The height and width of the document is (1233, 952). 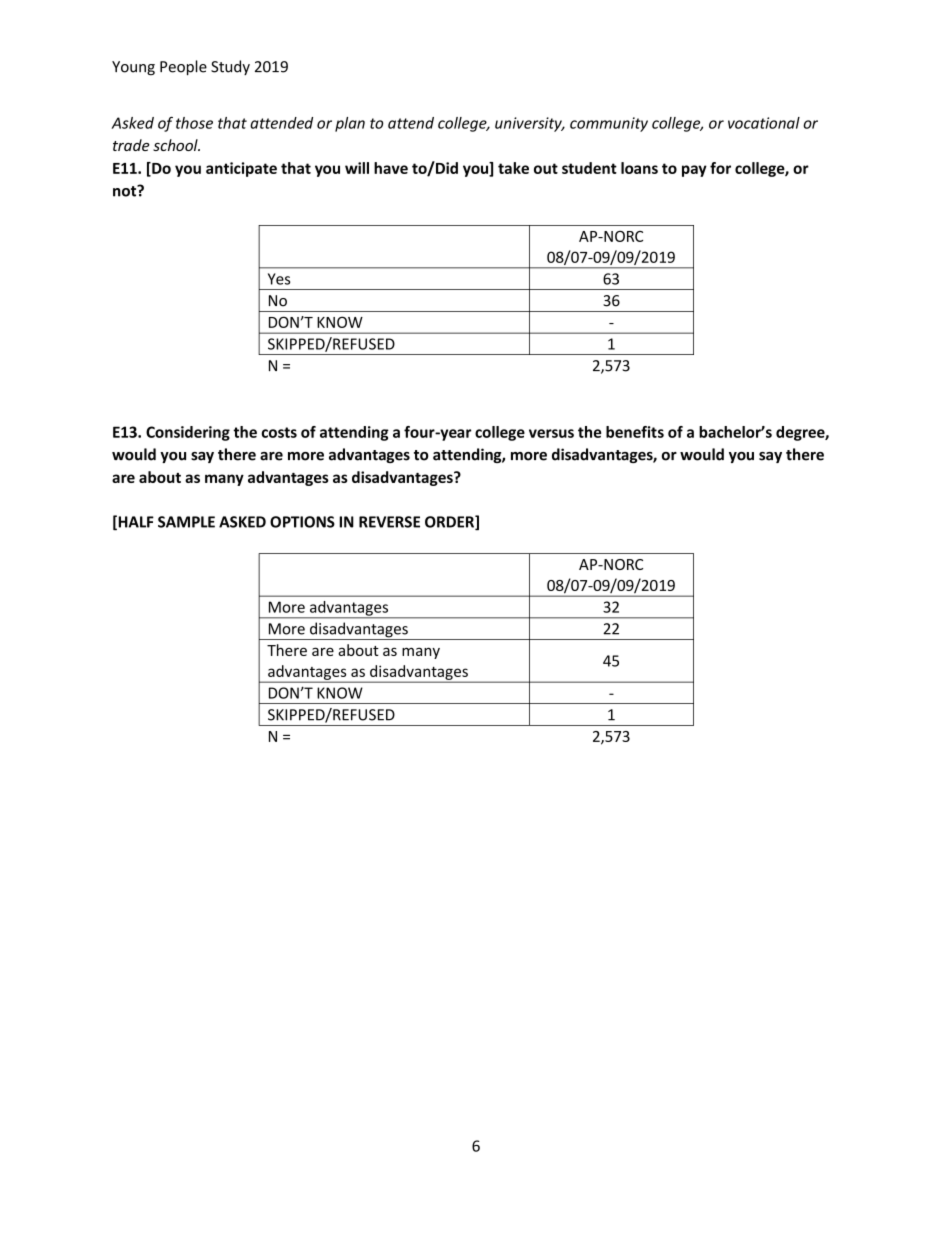 I want to click on not, so click(x=126, y=191).
